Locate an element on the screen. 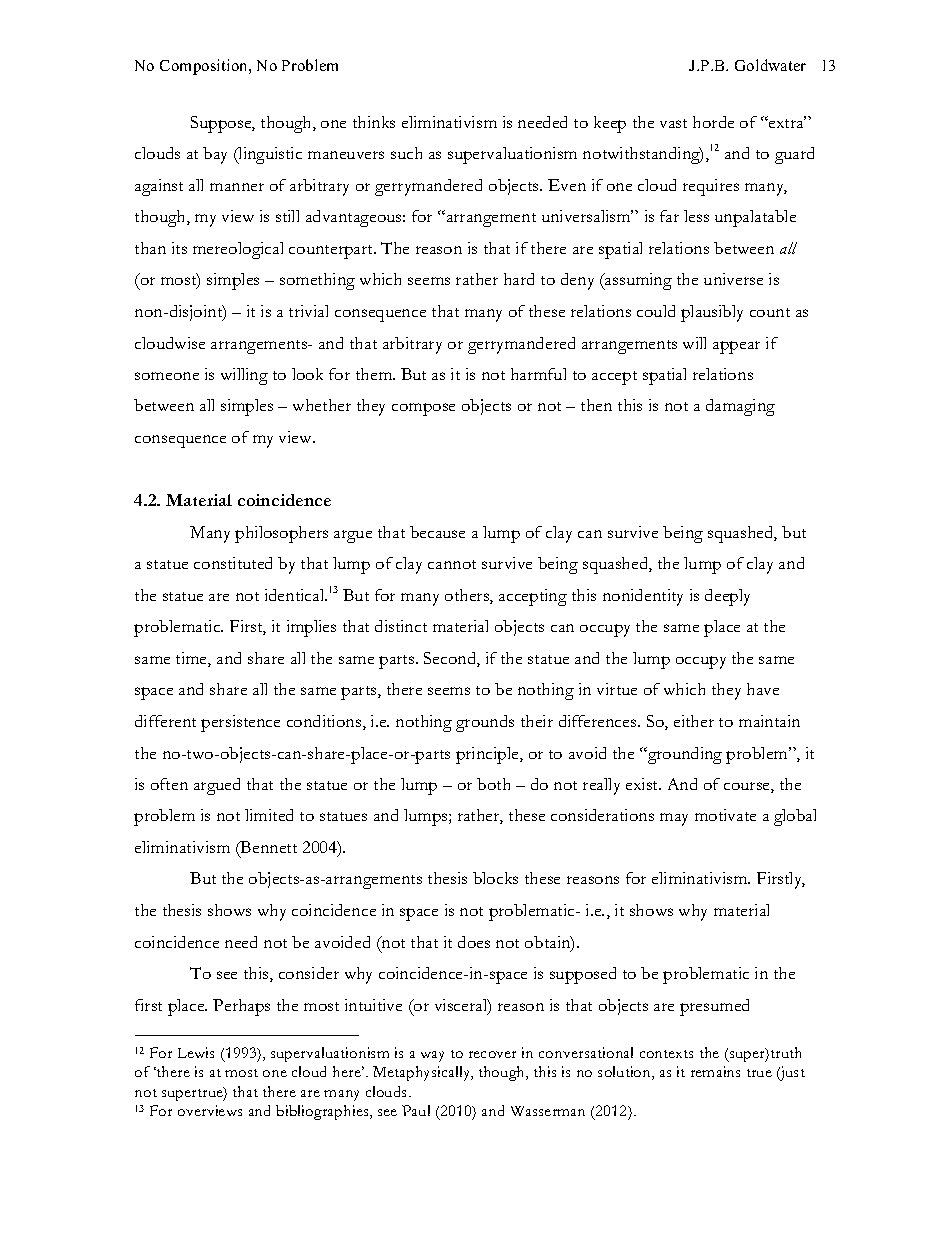  harmful is located at coordinates (538, 374).
